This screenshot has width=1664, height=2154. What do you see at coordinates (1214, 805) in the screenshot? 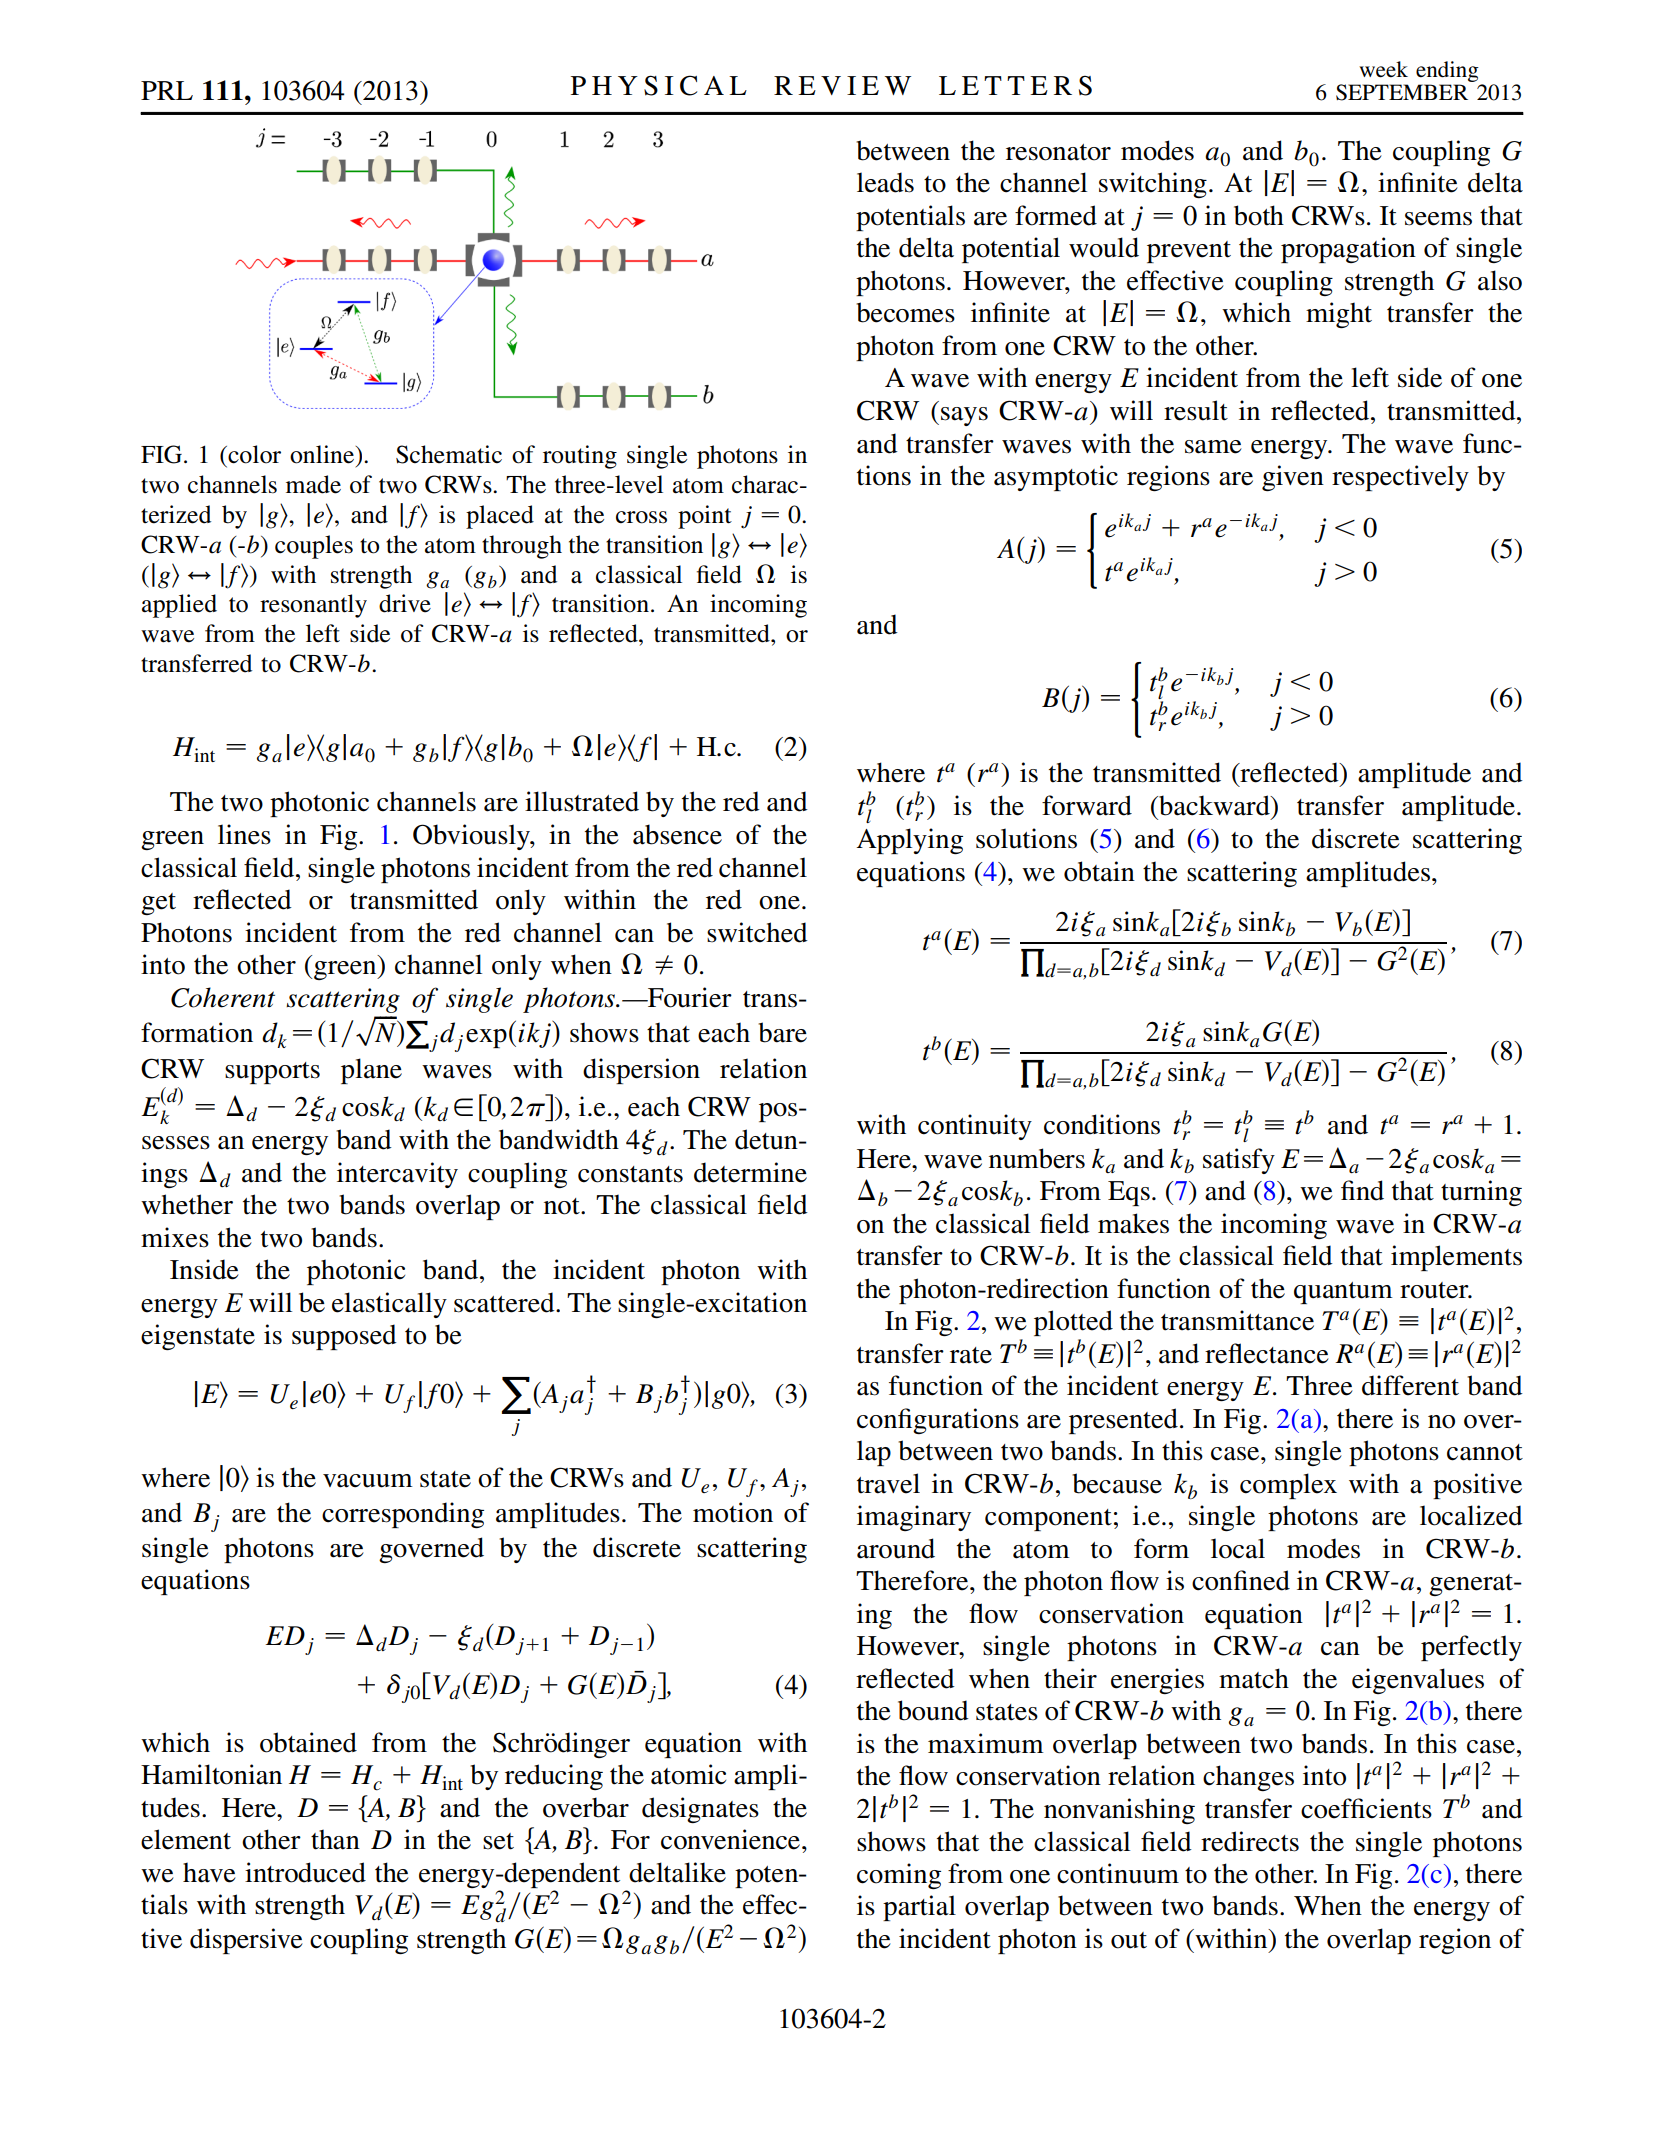
I see `backward` at bounding box center [1214, 805].
